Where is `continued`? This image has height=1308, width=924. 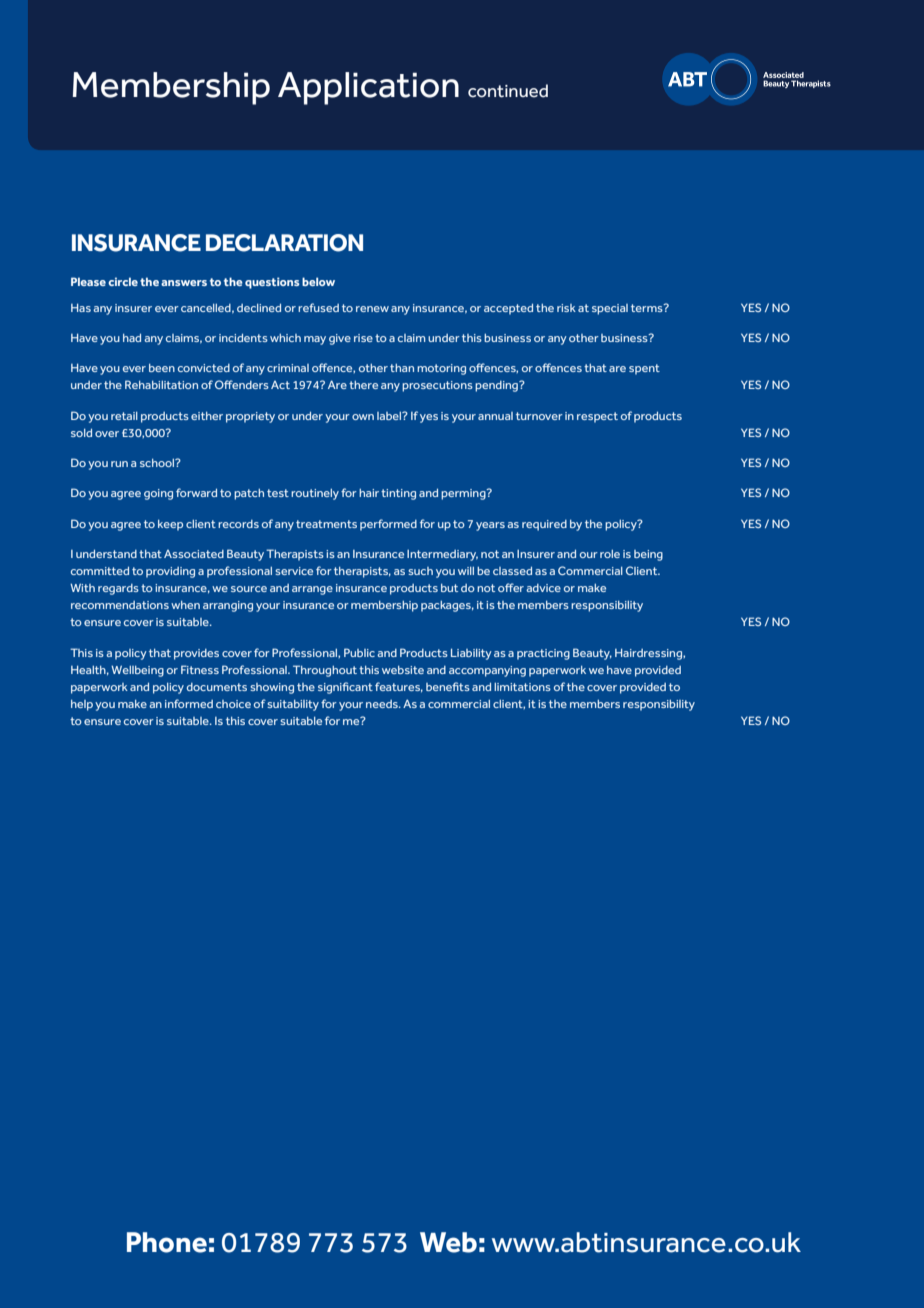
continued is located at coordinates (508, 91).
